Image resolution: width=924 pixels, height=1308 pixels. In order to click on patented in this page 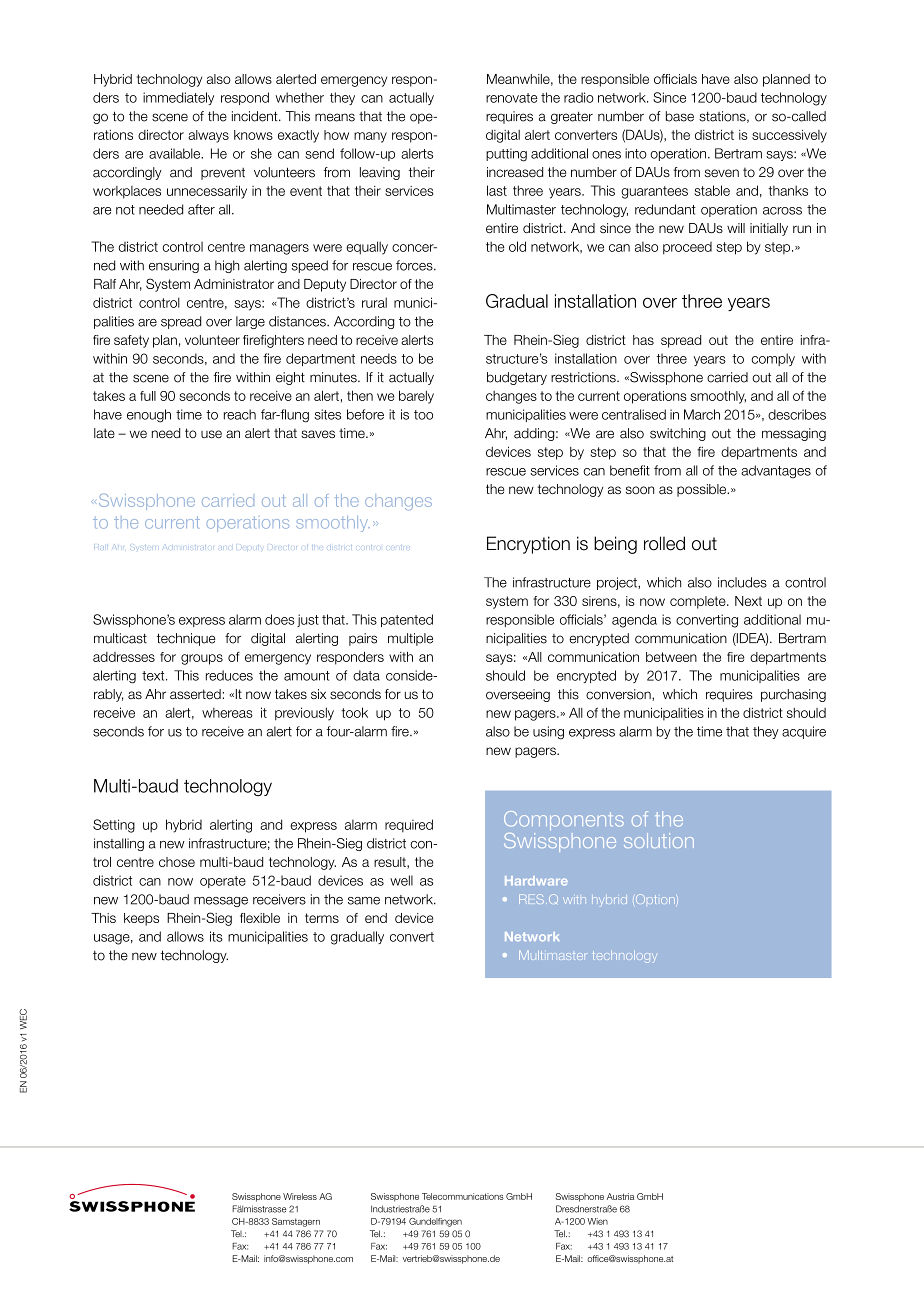, I will do `click(407, 620)`.
